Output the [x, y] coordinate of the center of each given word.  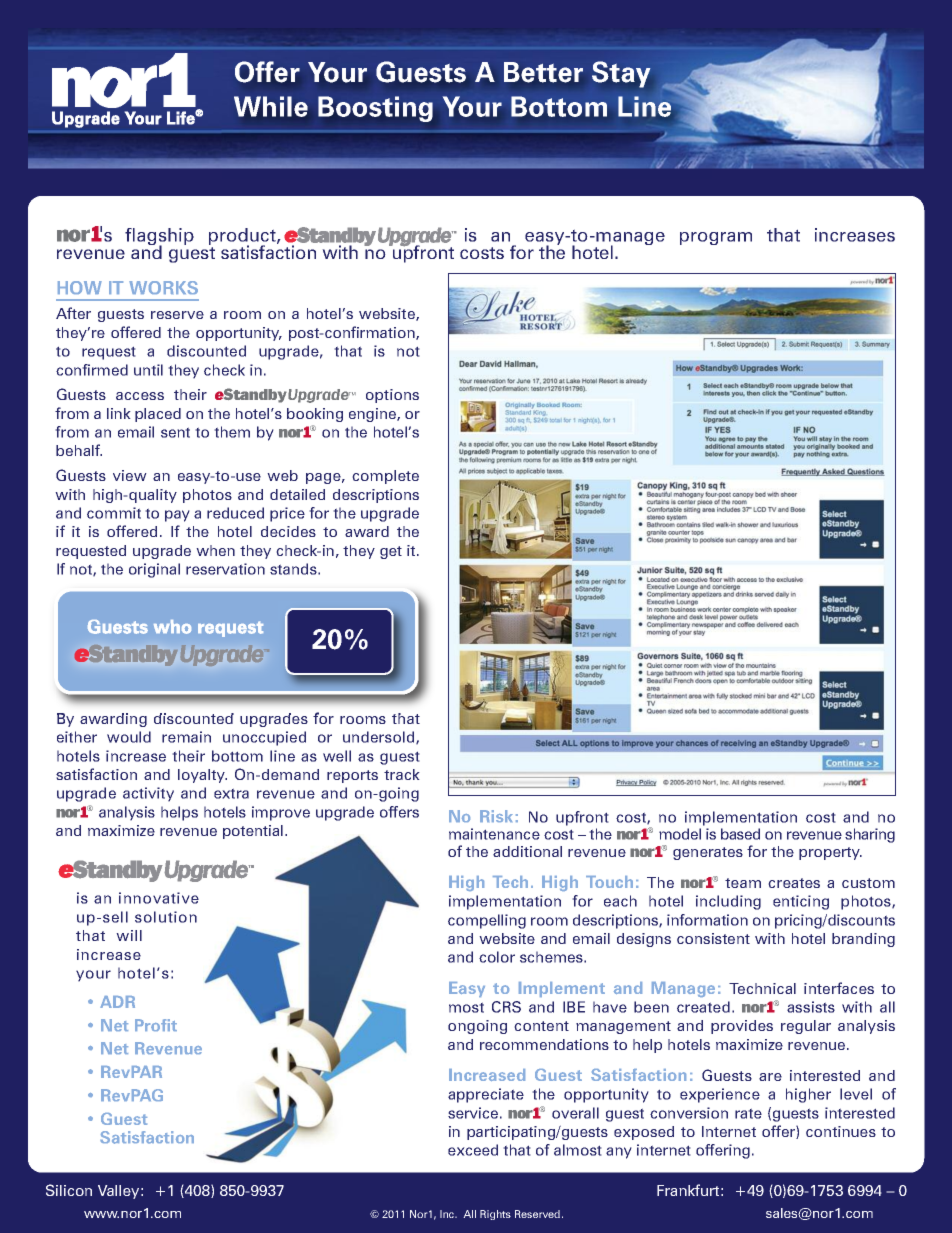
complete [385, 477]
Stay [621, 74]
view [130, 475]
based [740, 834]
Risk [496, 816]
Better [543, 72]
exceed [473, 1150]
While [271, 106]
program [716, 238]
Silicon [69, 1190]
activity [148, 794]
